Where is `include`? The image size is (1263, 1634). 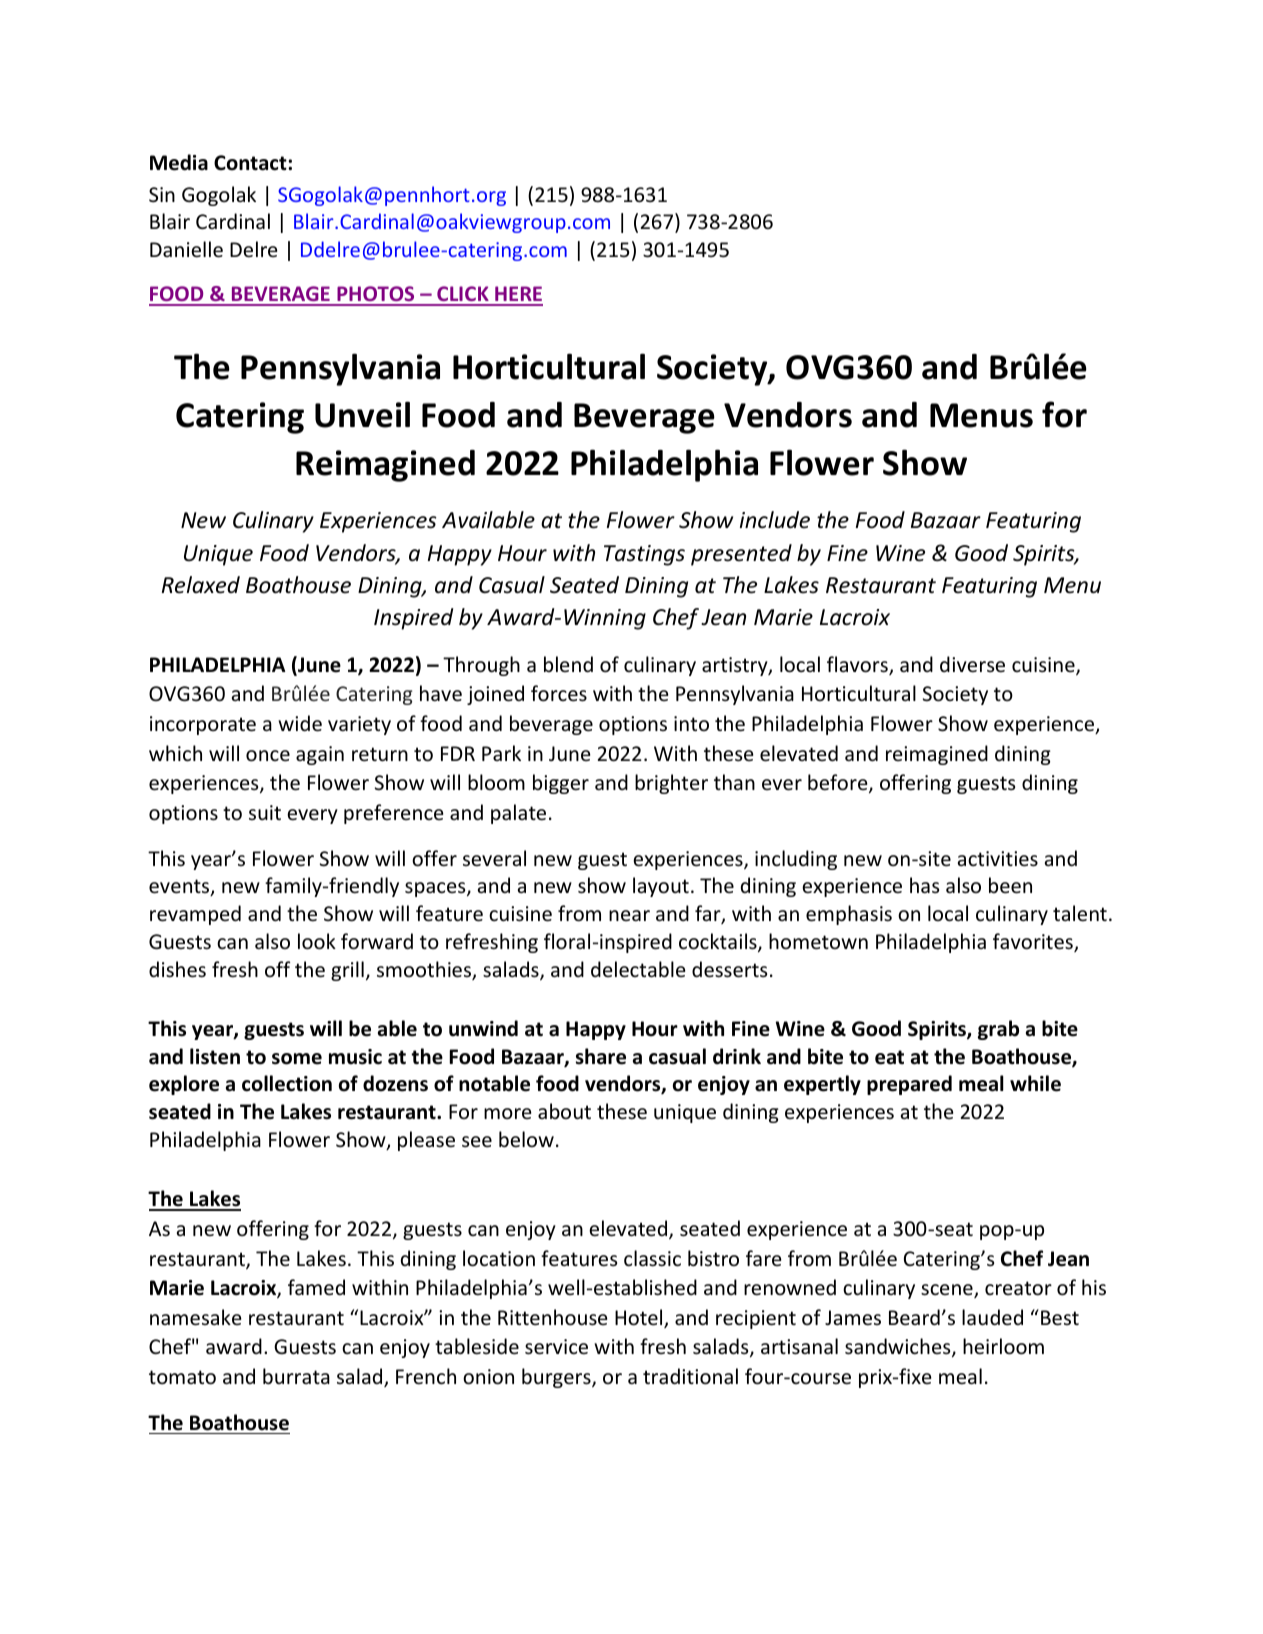 include is located at coordinates (775, 520).
